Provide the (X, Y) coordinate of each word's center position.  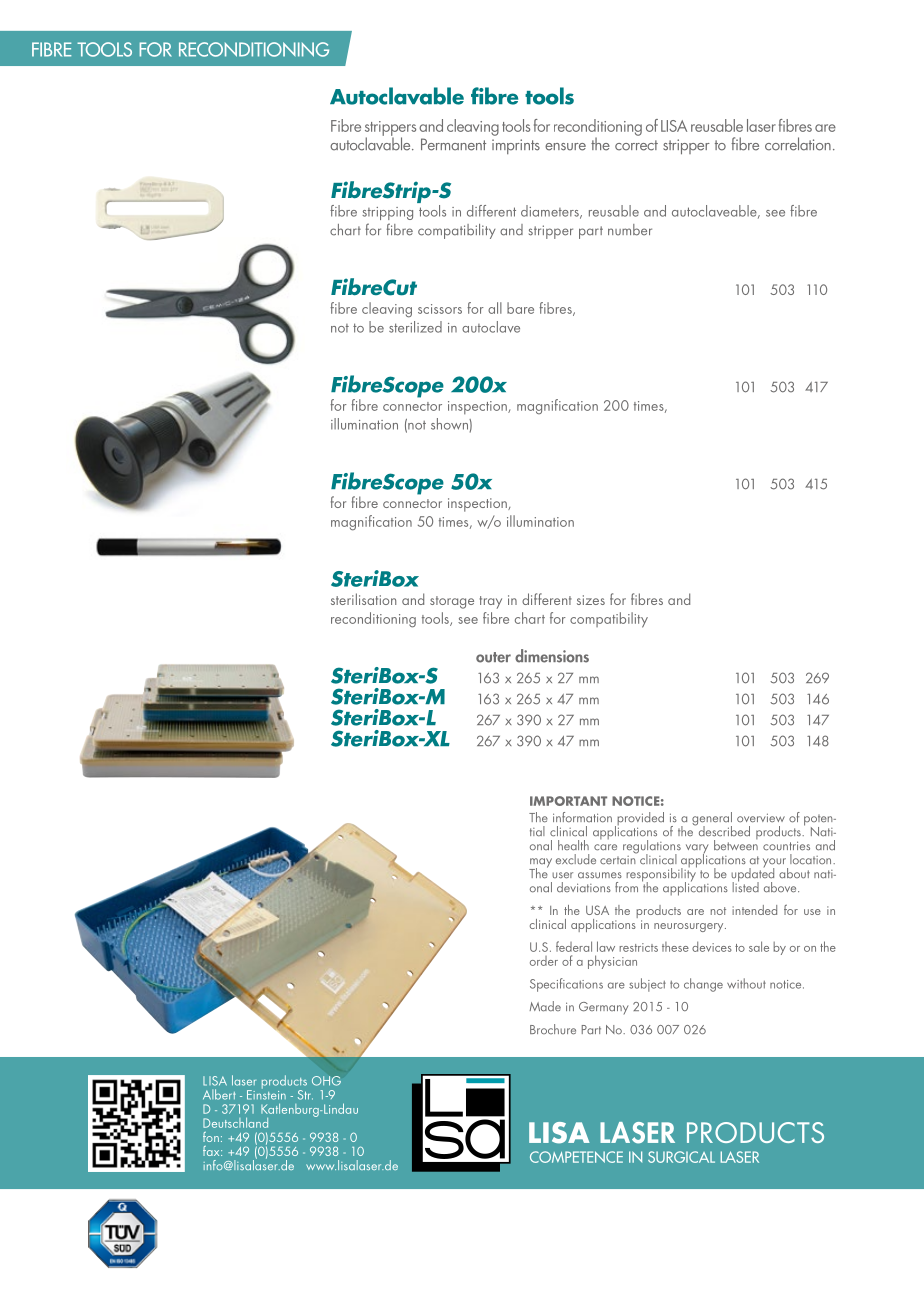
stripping (387, 213)
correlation (798, 144)
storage (452, 602)
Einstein (266, 1094)
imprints (516, 146)
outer (493, 657)
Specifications (566, 985)
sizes (591, 600)
